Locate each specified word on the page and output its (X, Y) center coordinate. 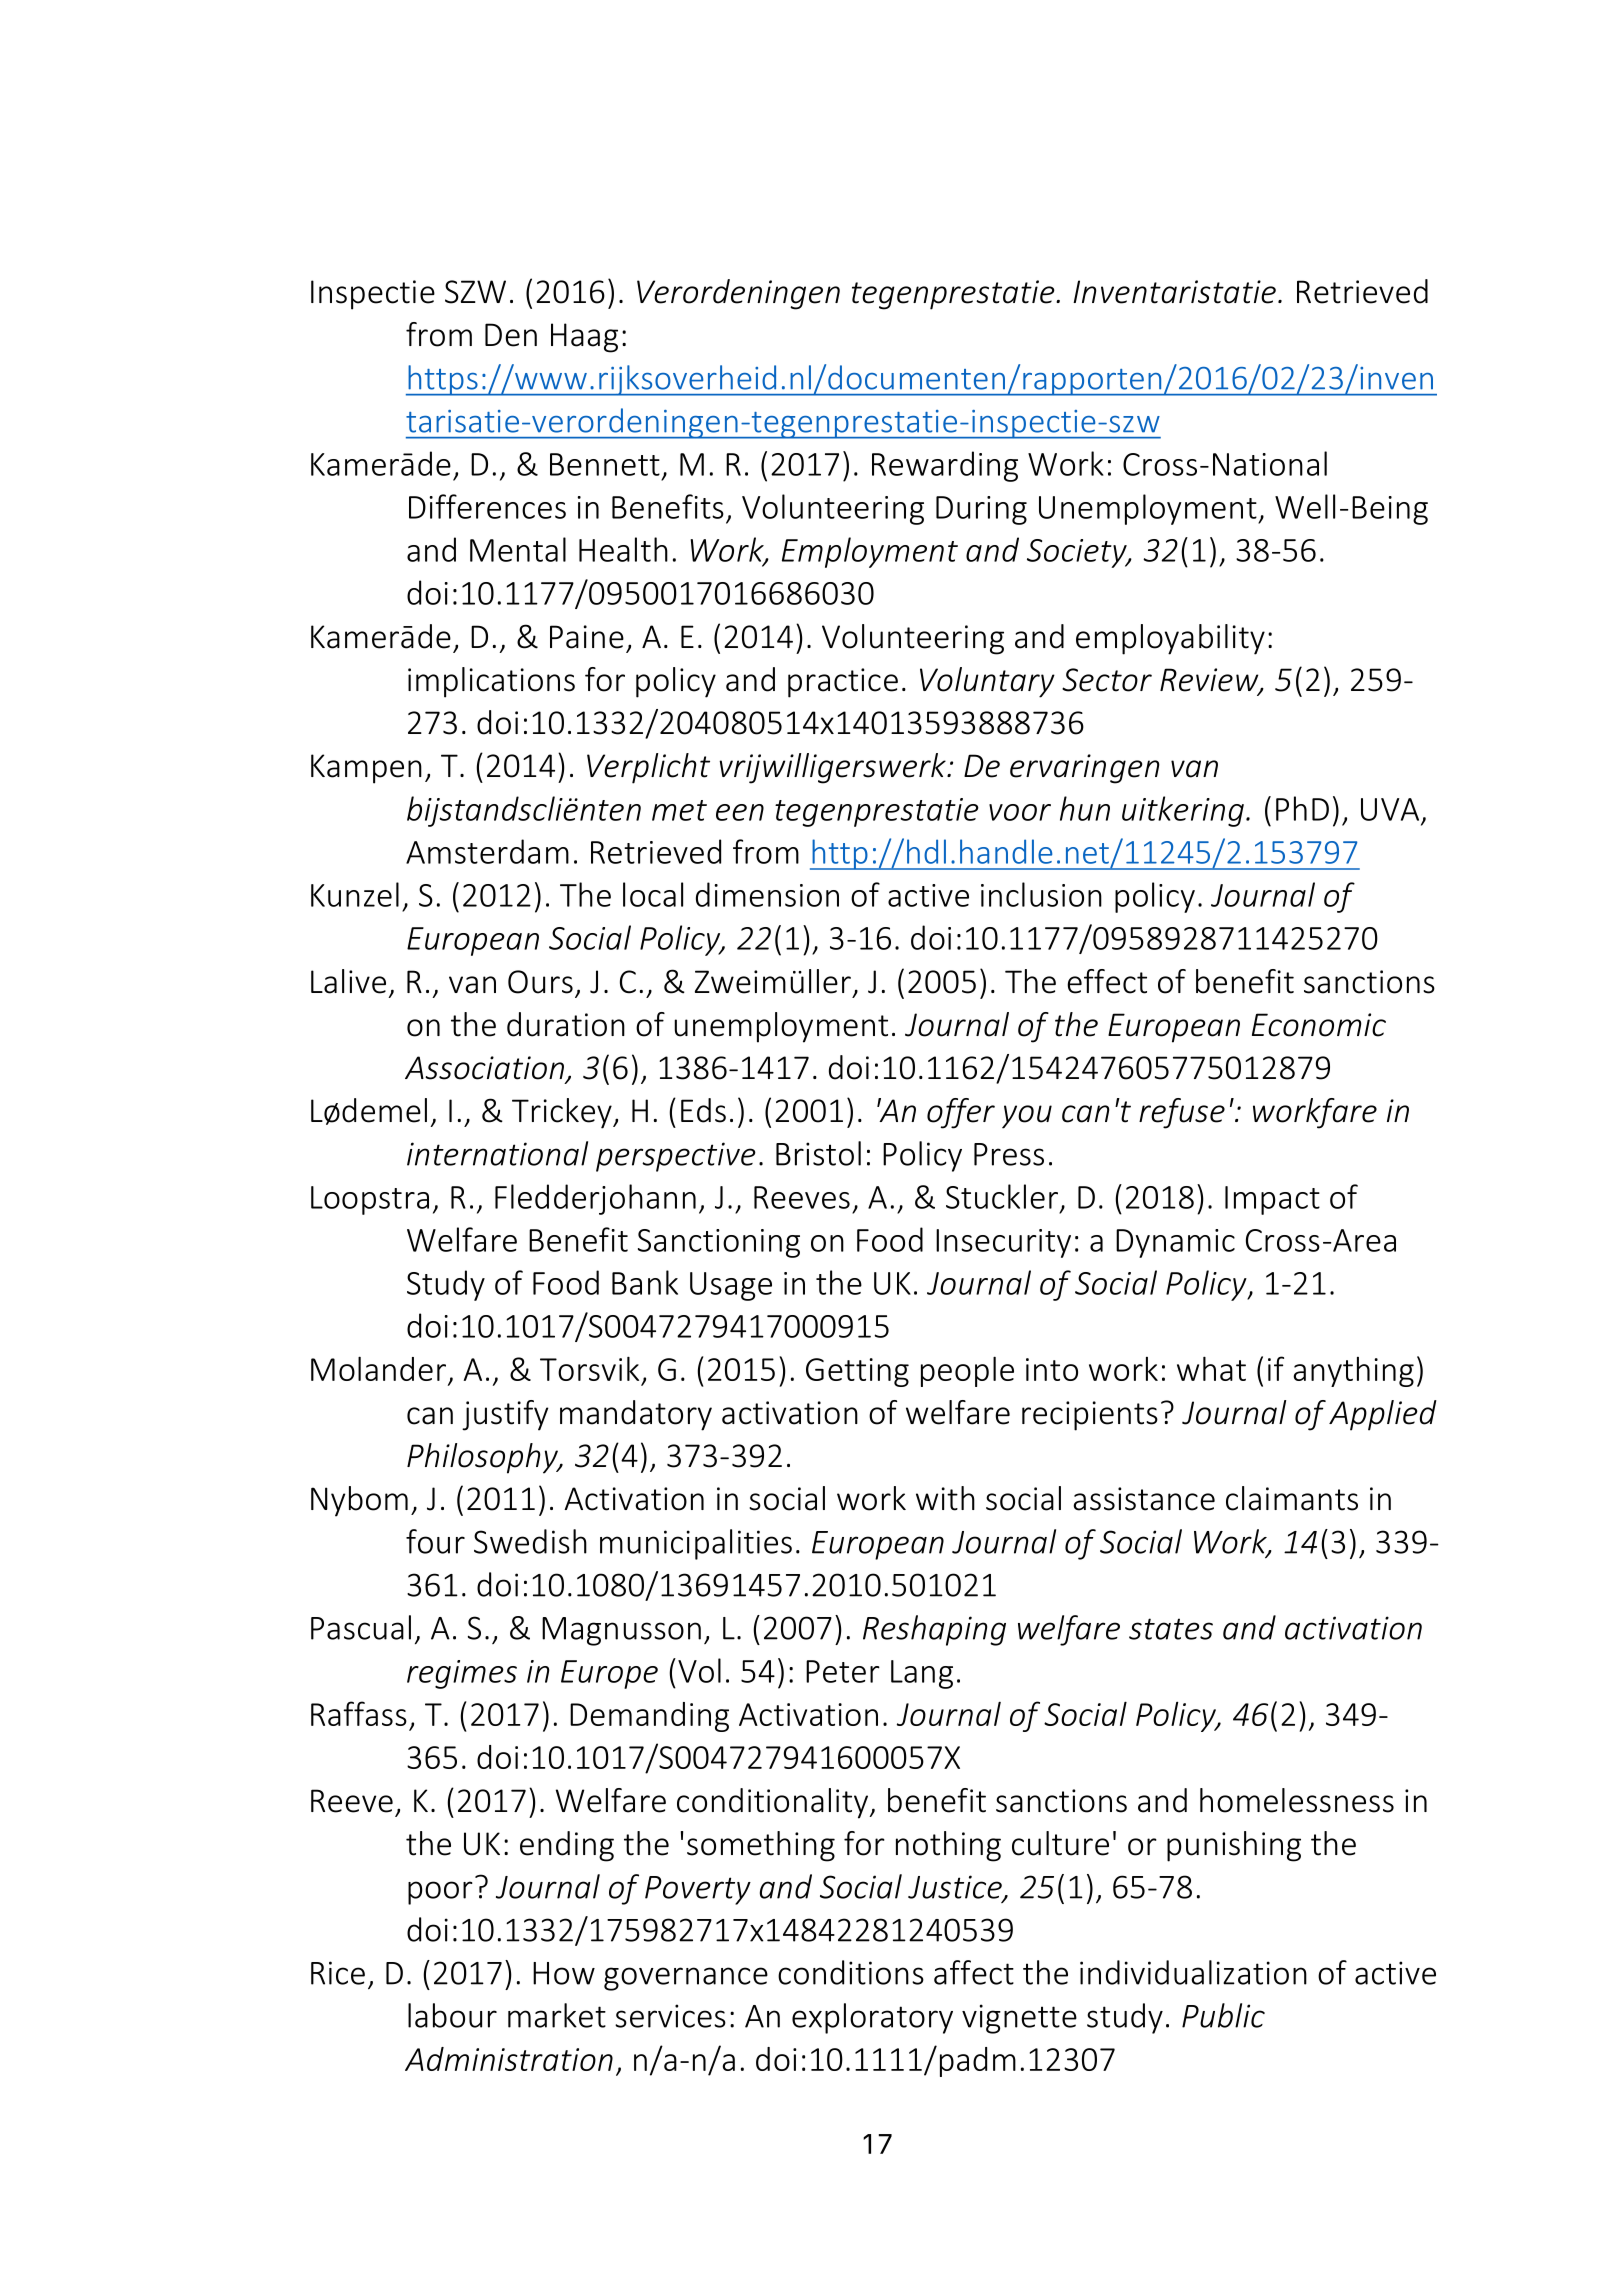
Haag (584, 338)
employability (1170, 639)
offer (961, 1113)
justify (505, 1415)
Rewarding (945, 466)
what (1211, 1368)
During (981, 510)
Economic (1319, 1025)
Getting (857, 1372)
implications (491, 682)
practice (843, 683)
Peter (843, 1671)
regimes (462, 1674)
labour (452, 2015)
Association (486, 1069)
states (1171, 1629)
